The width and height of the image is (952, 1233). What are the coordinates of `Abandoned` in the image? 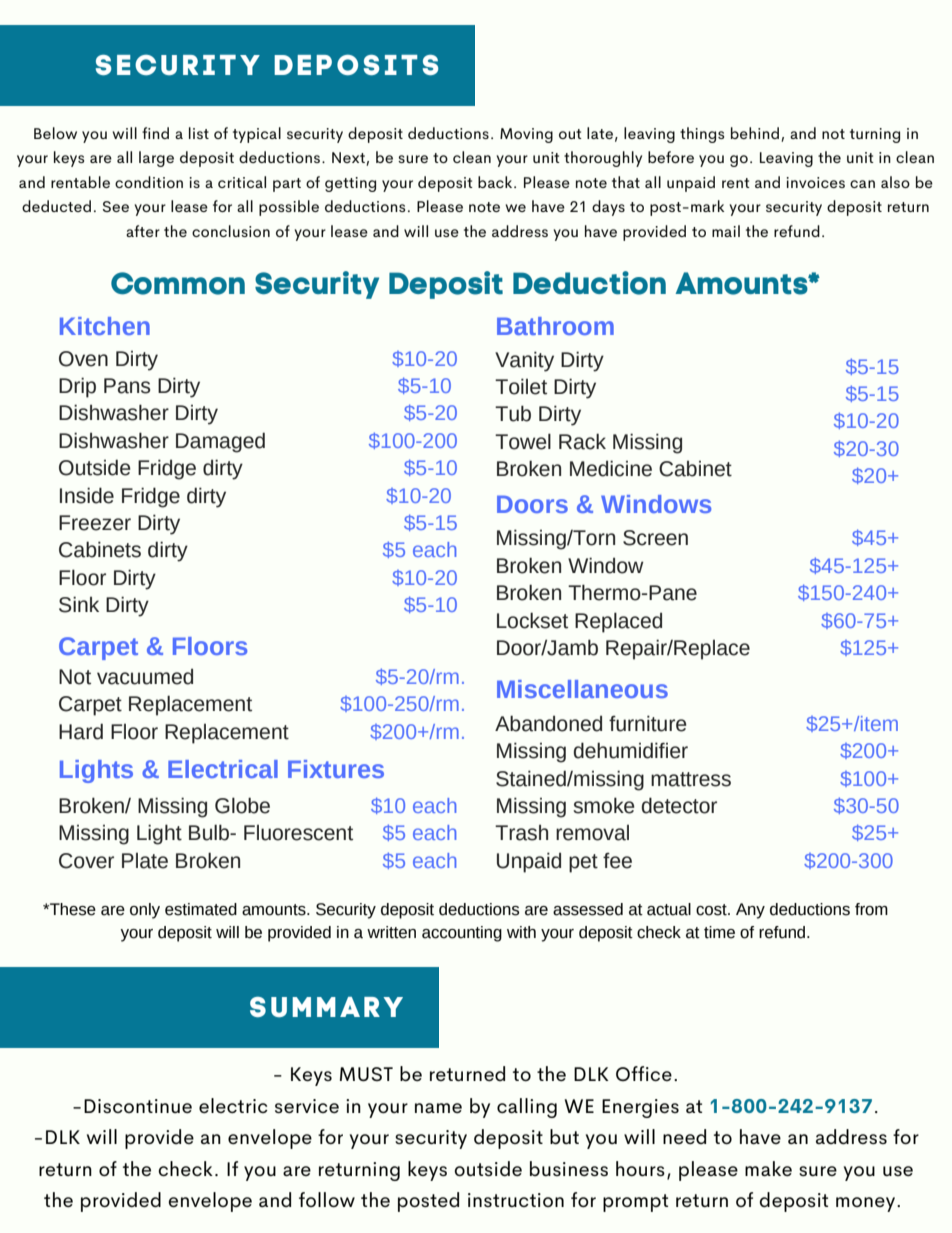 It's located at (548, 723).
